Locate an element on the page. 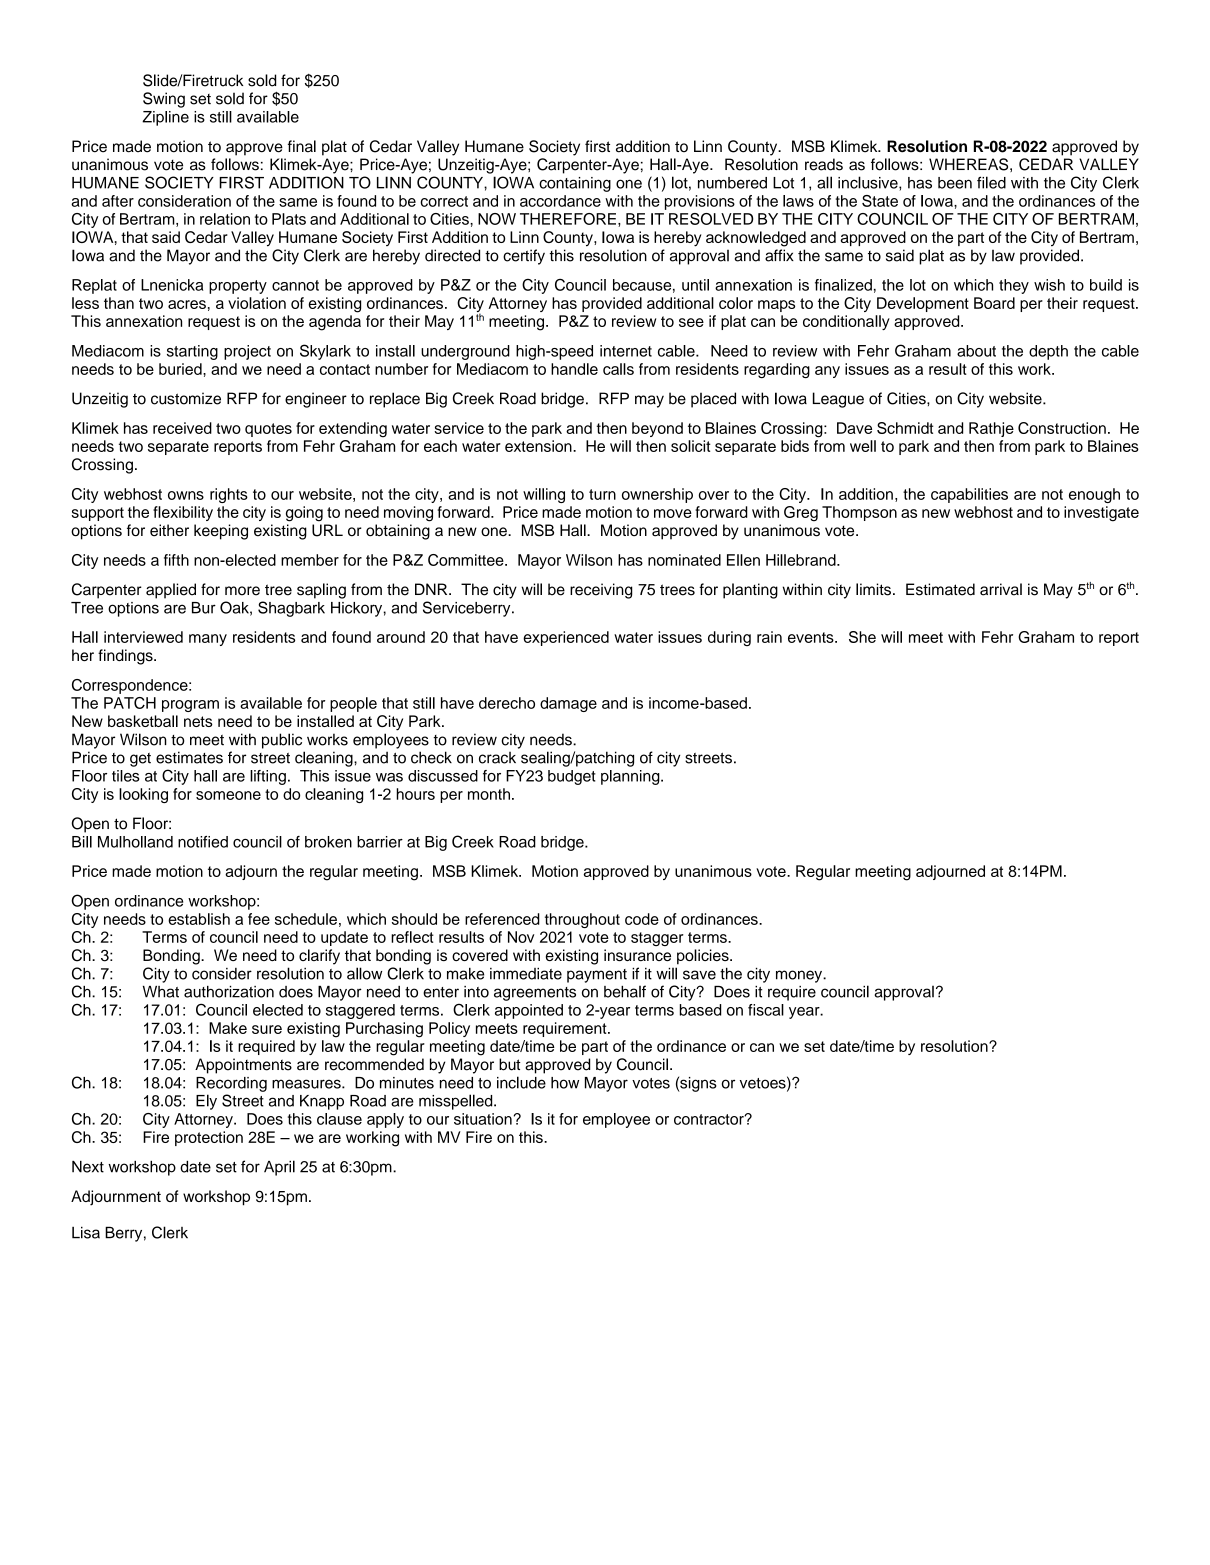 The height and width of the image is (1565, 1210). experienced is located at coordinates (566, 638).
